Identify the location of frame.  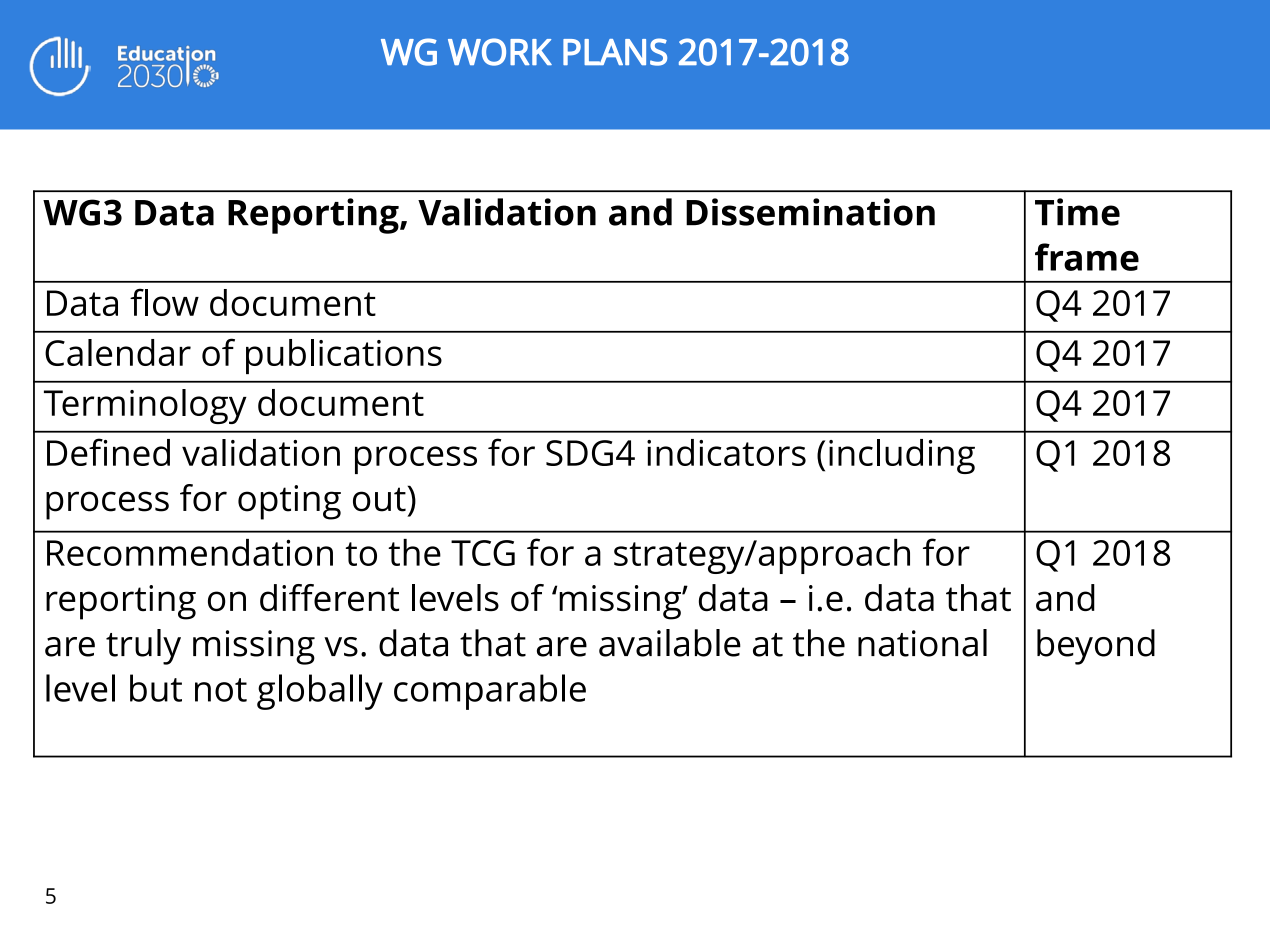
(1087, 257).
